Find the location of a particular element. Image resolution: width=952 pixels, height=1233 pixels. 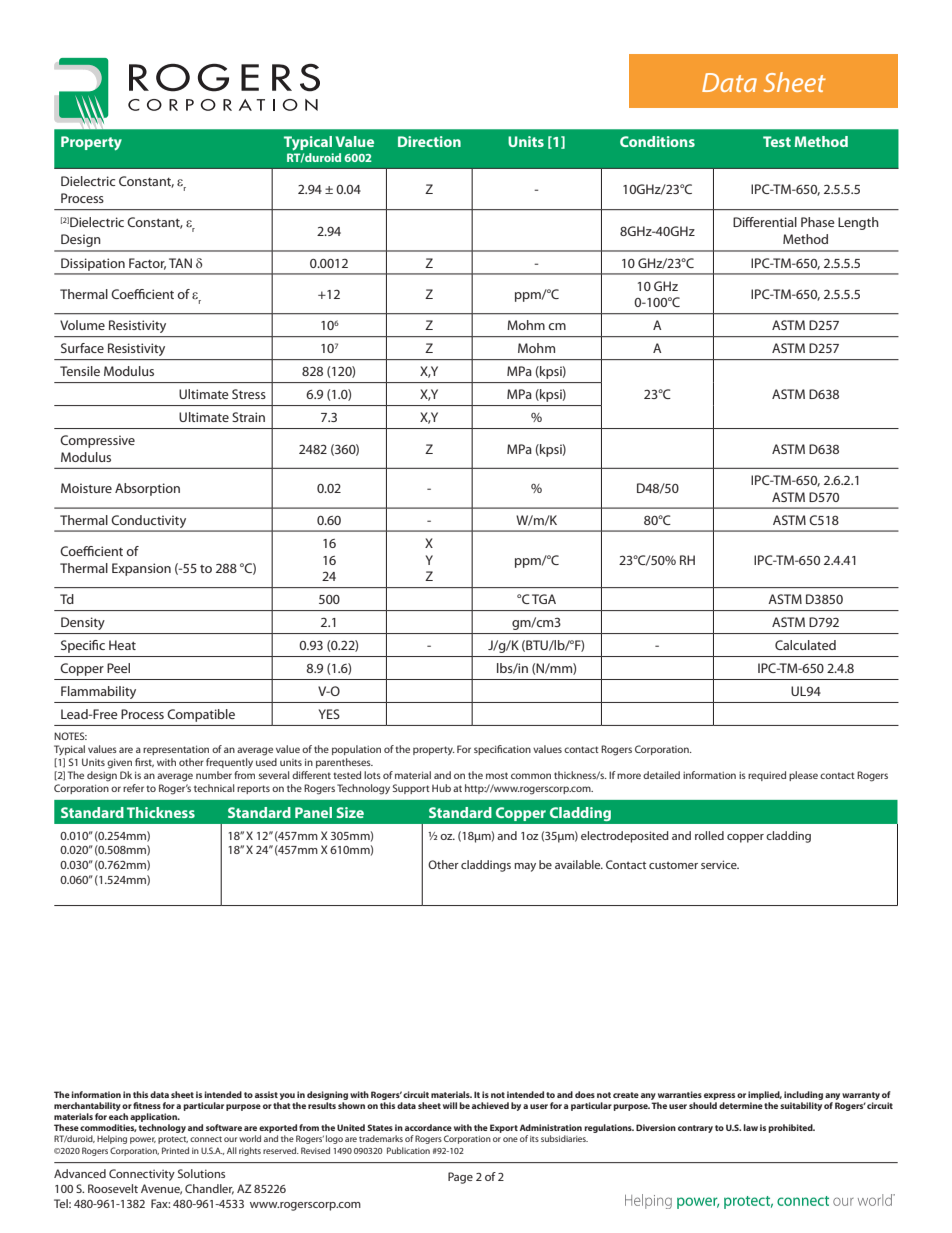

Page is located at coordinates (460, 1178).
